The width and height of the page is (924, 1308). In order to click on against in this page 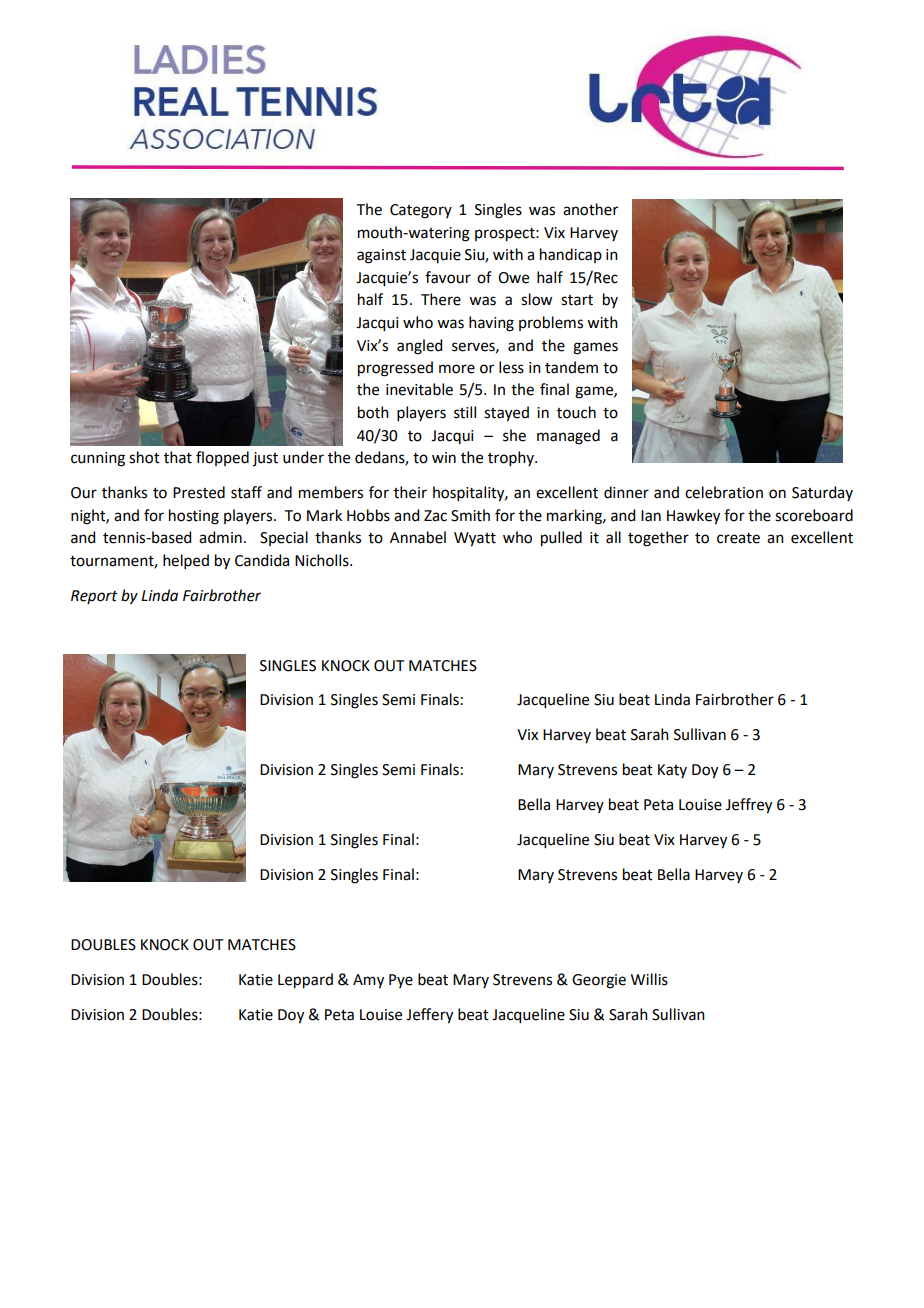, I will do `click(381, 256)`.
